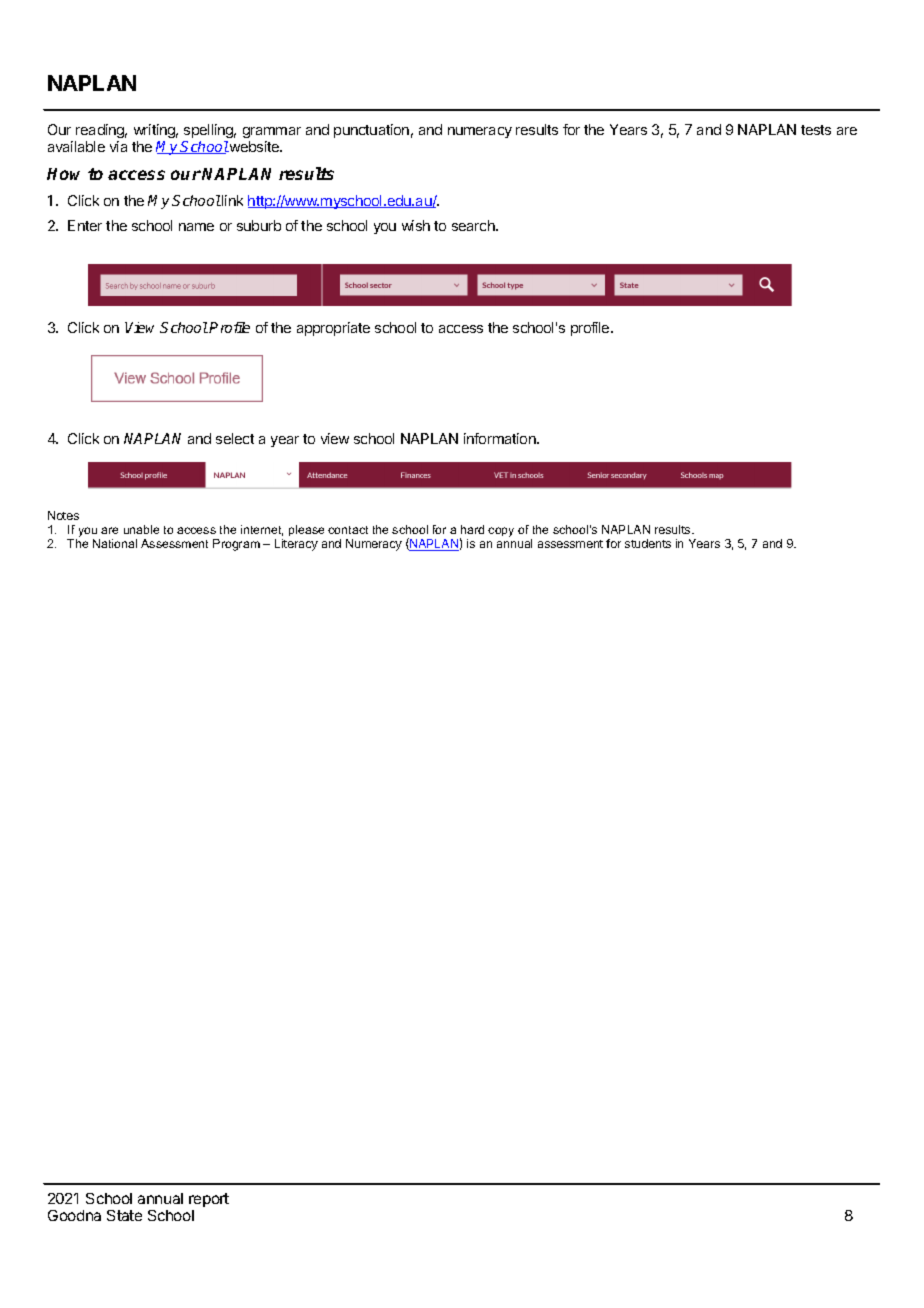 This screenshot has height=1308, width=924. What do you see at coordinates (816, 130) in the screenshot?
I see `tests` at bounding box center [816, 130].
